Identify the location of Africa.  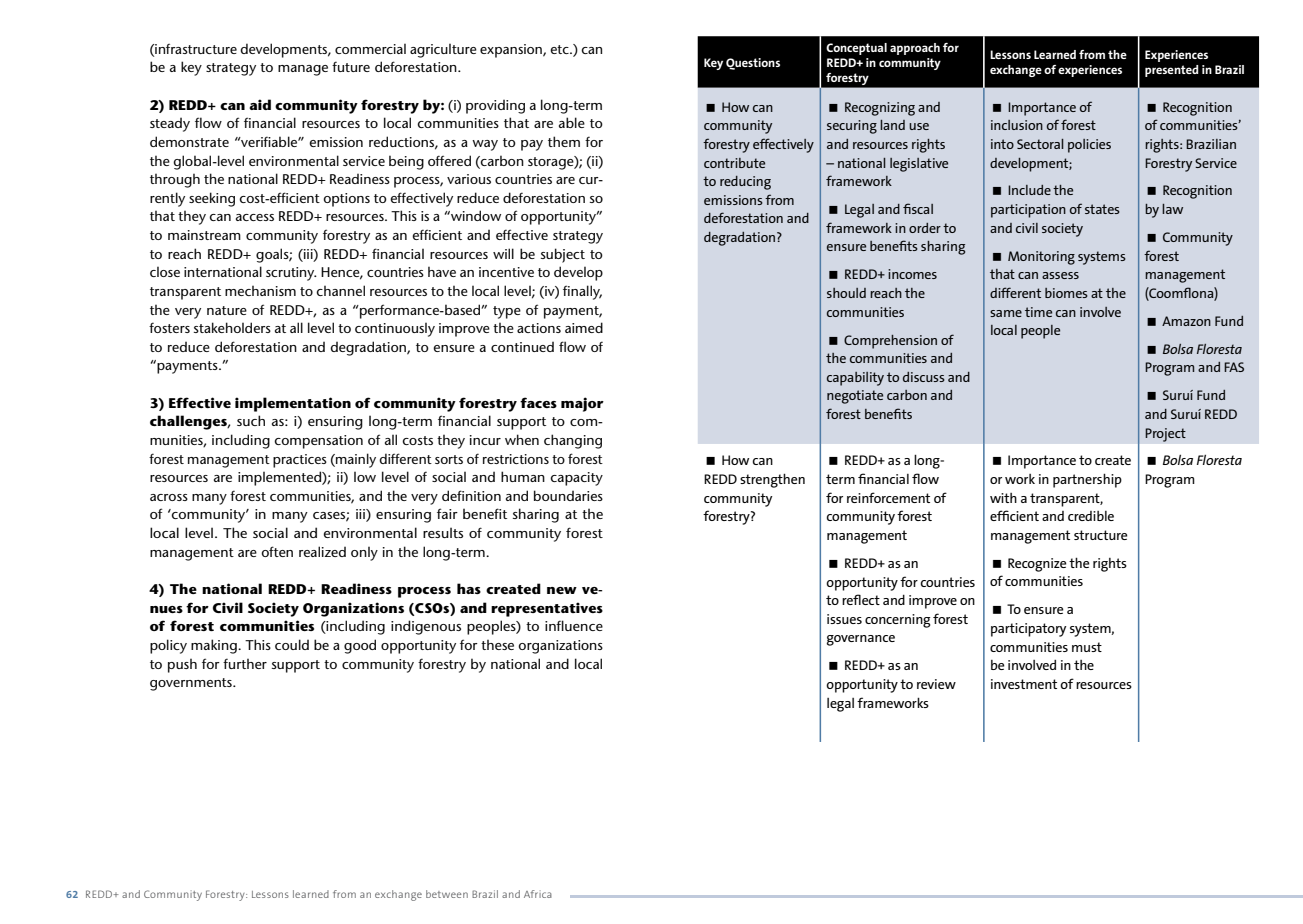
(538, 894).
